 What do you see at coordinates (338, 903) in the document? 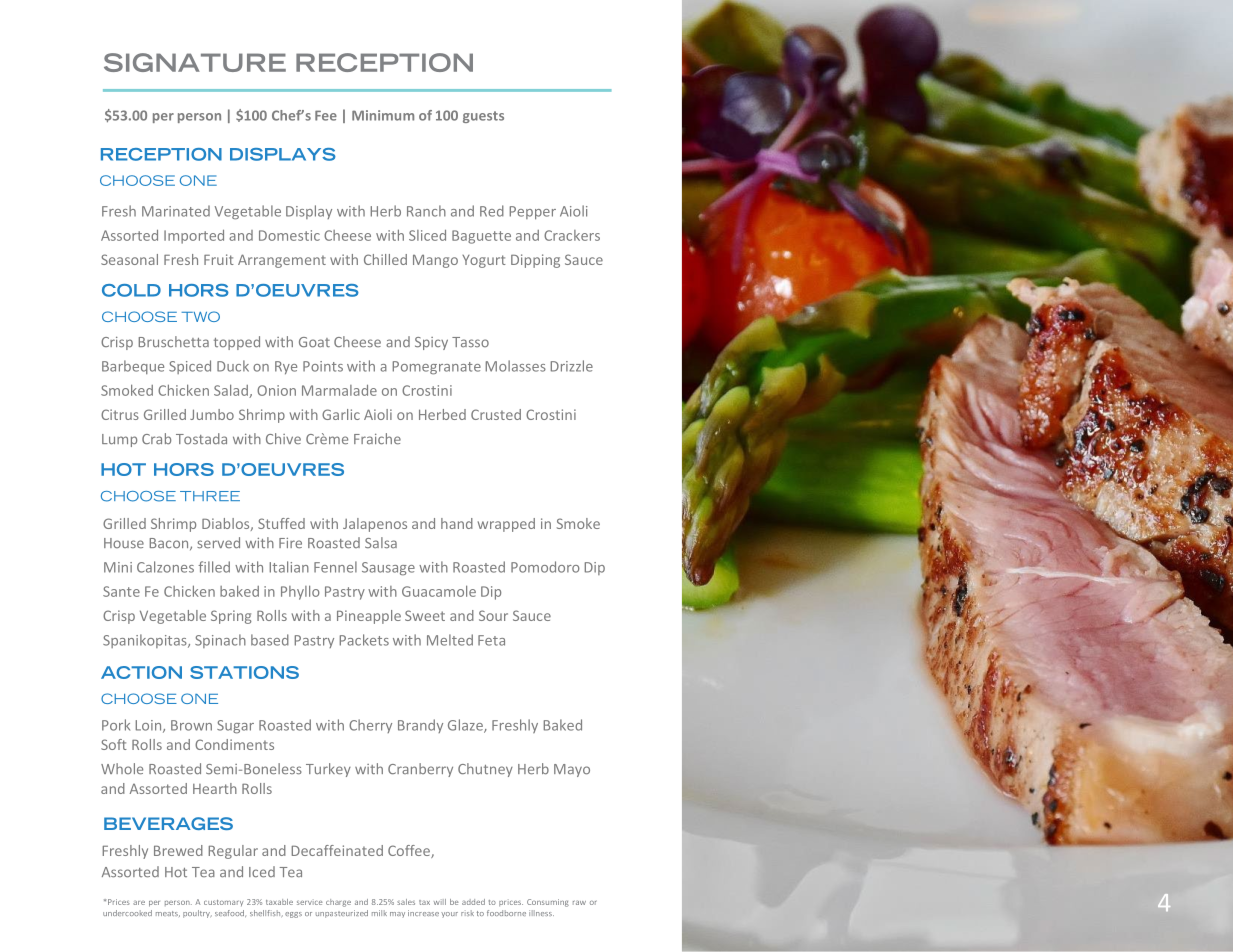
I see `charge` at bounding box center [338, 903].
